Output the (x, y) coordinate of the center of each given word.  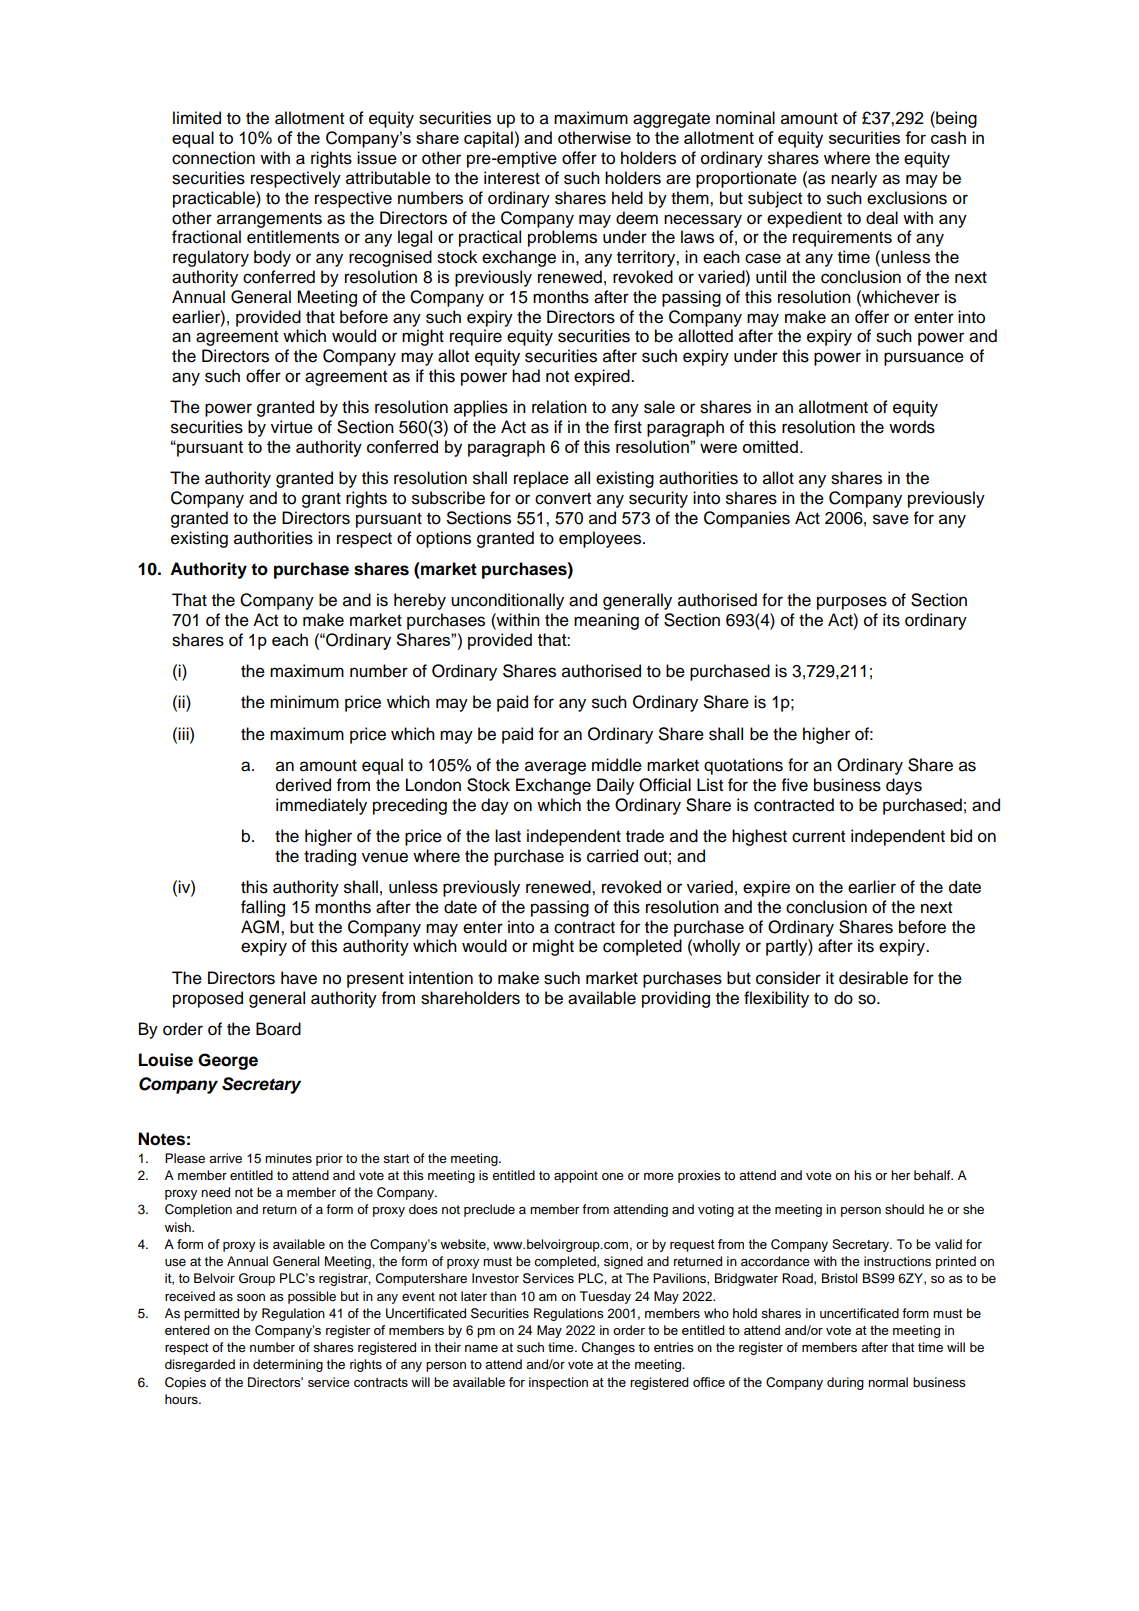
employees (601, 539)
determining (288, 1365)
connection (213, 158)
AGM (260, 927)
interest (512, 178)
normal (888, 1382)
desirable (873, 978)
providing (676, 999)
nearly (854, 179)
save (891, 519)
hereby (420, 601)
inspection (558, 1383)
